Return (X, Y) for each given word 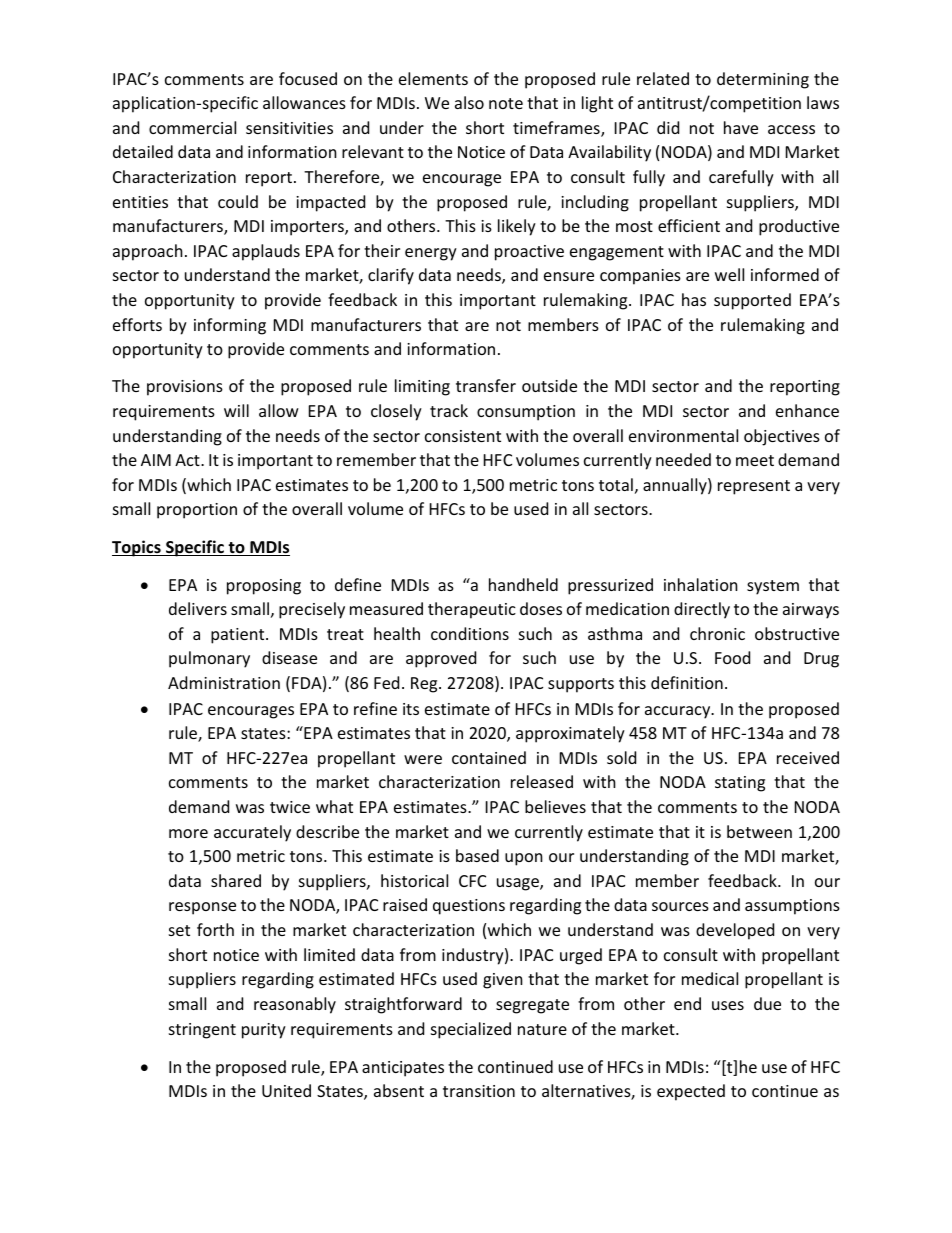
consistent (463, 436)
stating (740, 784)
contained (489, 757)
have (741, 127)
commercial (192, 127)
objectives (782, 437)
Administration (224, 682)
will (236, 410)
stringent (202, 1031)
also (469, 102)
